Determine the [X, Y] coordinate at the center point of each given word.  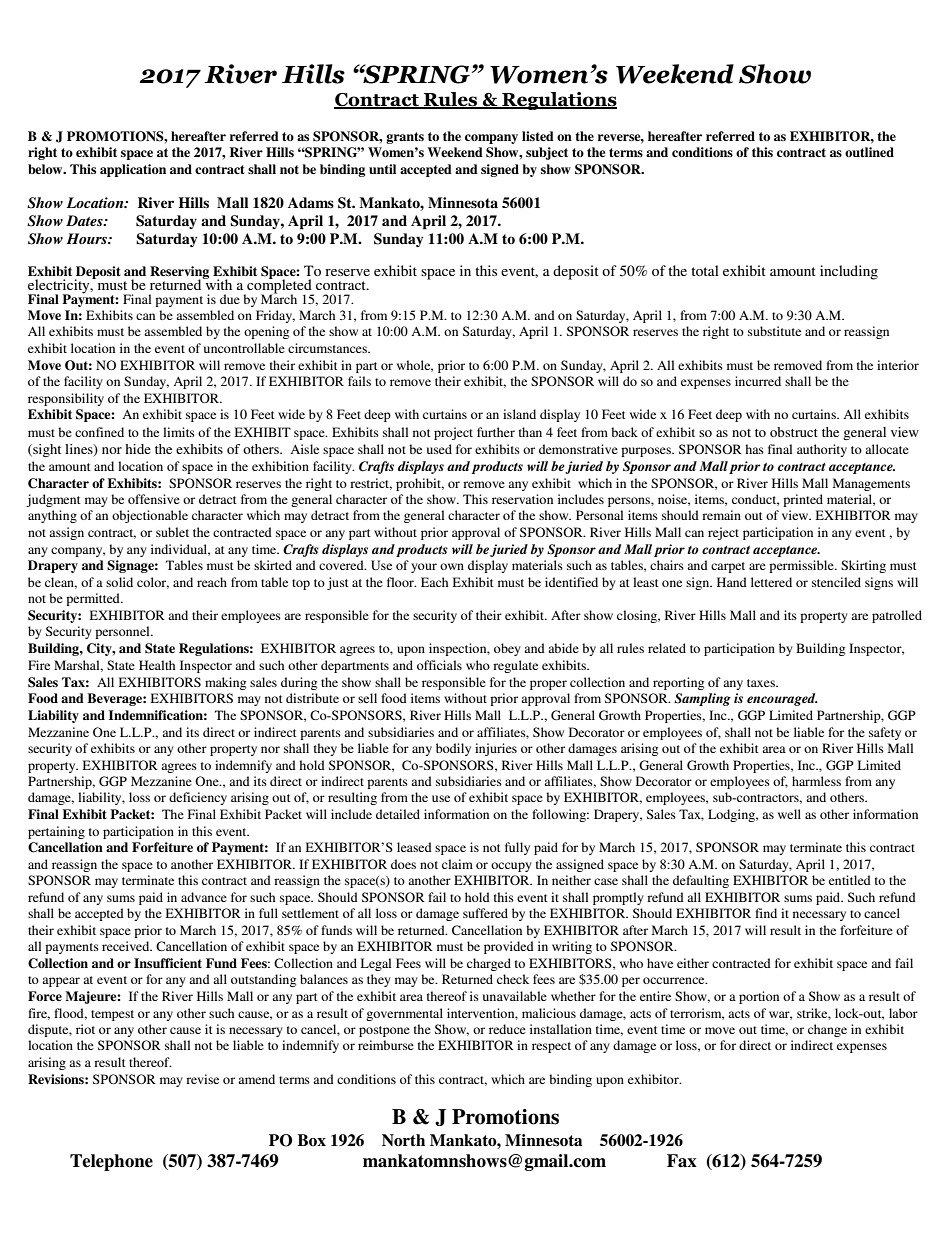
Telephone [111, 1162]
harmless [816, 781]
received [127, 946]
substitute [774, 331]
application [133, 170]
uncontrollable [244, 348]
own [452, 566]
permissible [802, 566]
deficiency [198, 798]
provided [509, 947]
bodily [453, 749]
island [519, 414]
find [766, 913]
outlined [869, 152]
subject [547, 153]
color [153, 583]
